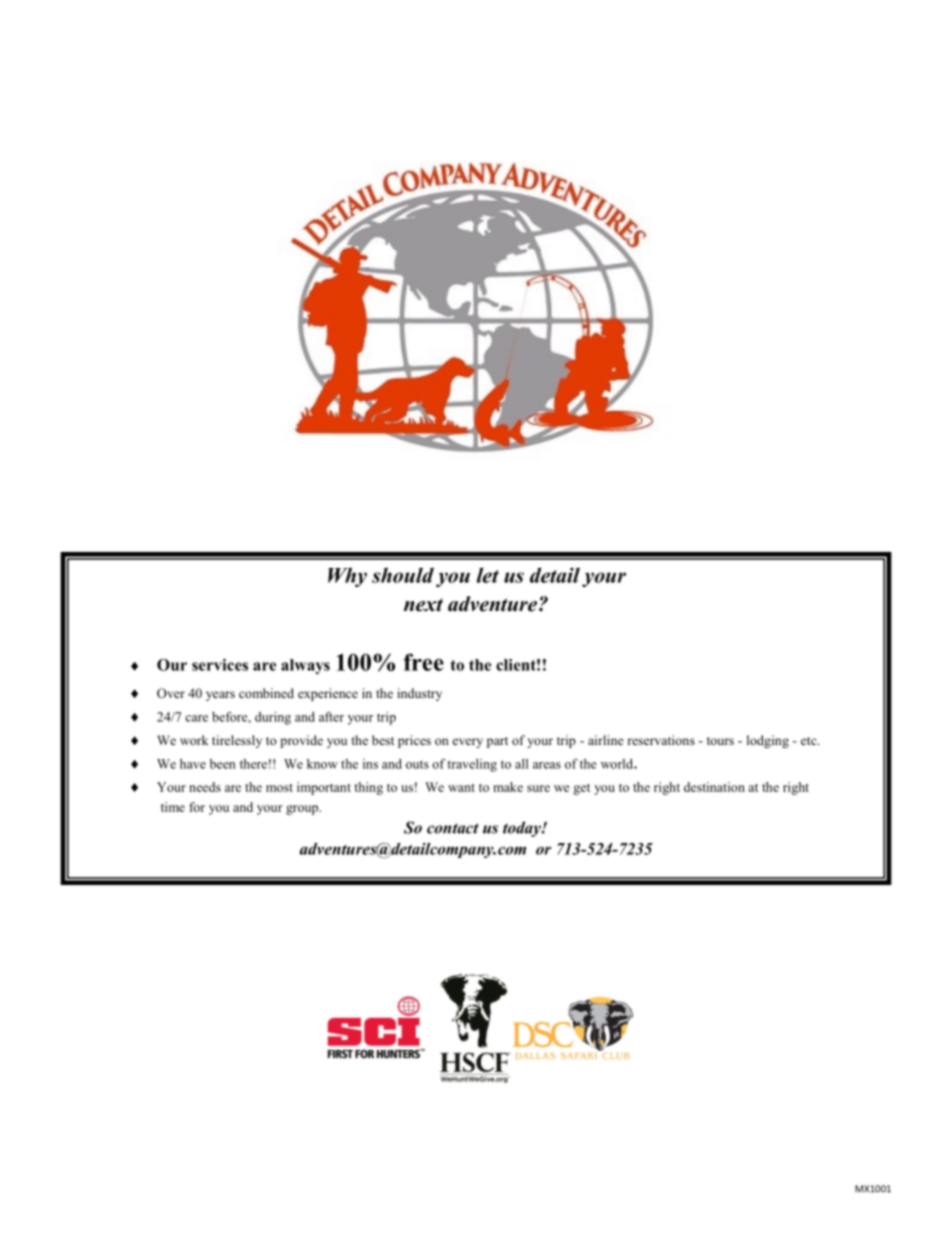 Image resolution: width=952 pixels, height=1233 pixels. I want to click on tours, so click(720, 741).
